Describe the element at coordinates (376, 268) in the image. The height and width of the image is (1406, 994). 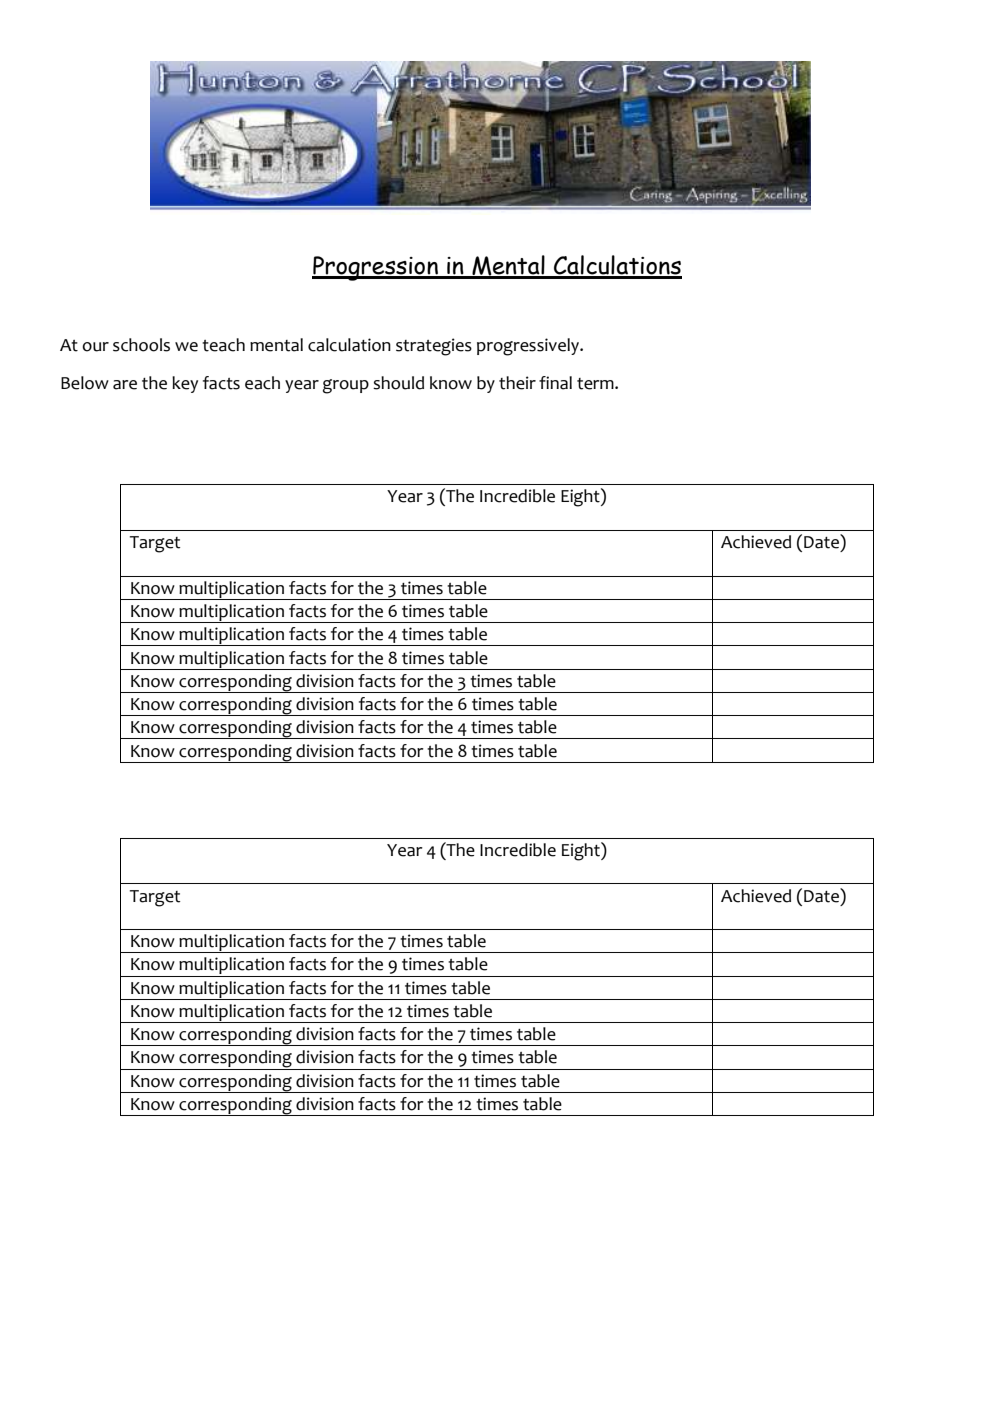
I see `Progression` at that location.
